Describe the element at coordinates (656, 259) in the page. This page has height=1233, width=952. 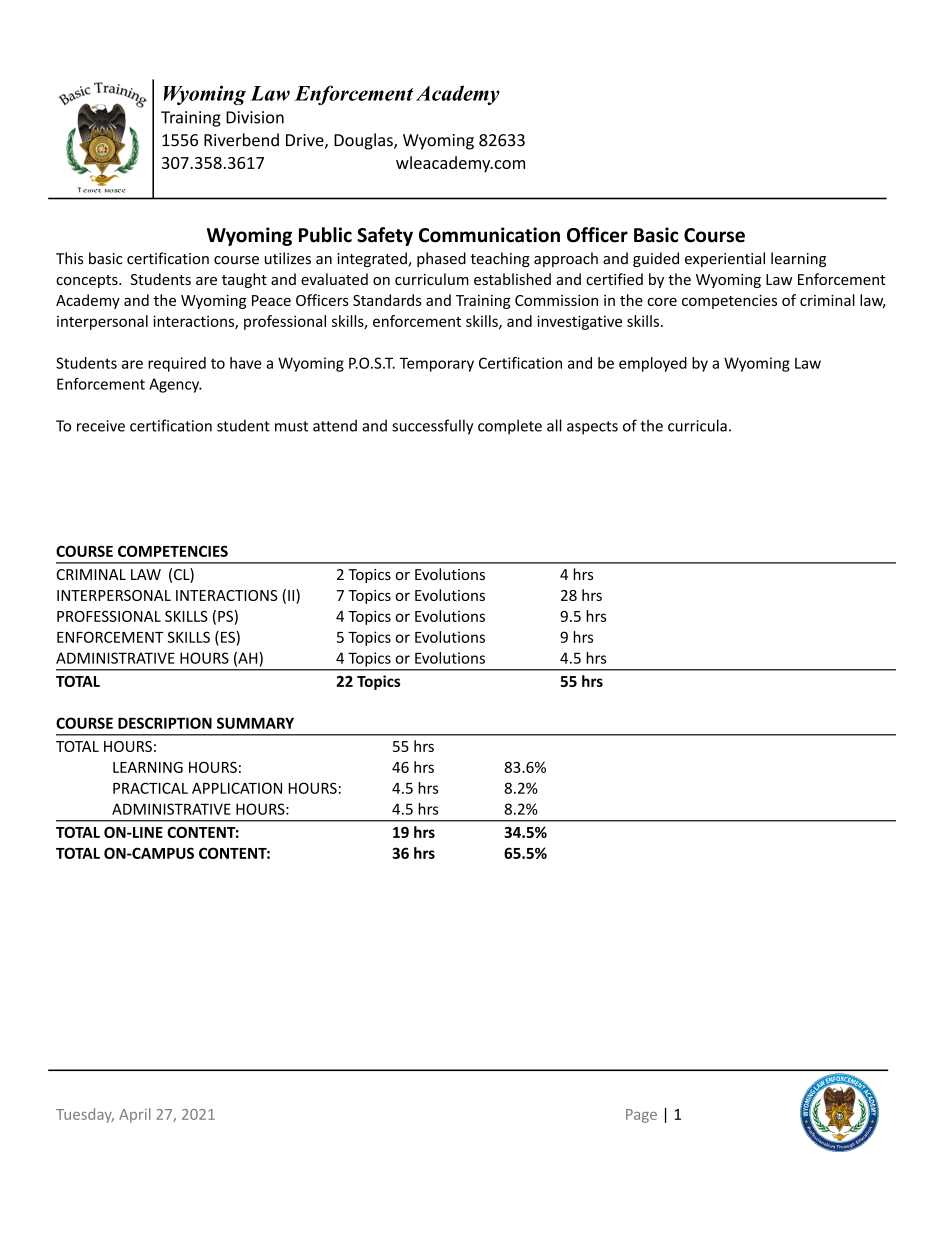
I see `guided` at that location.
